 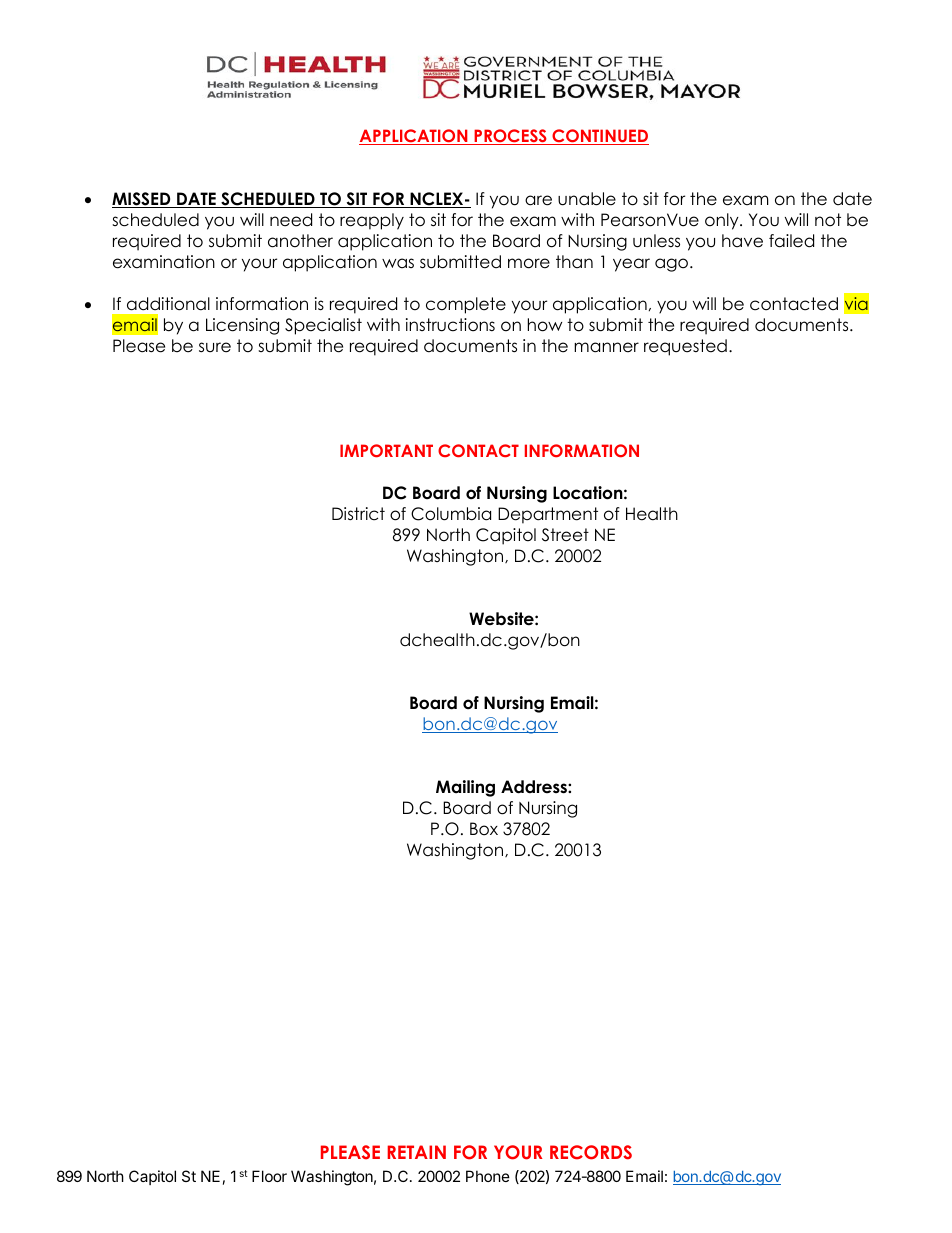 I want to click on only, so click(x=723, y=221).
